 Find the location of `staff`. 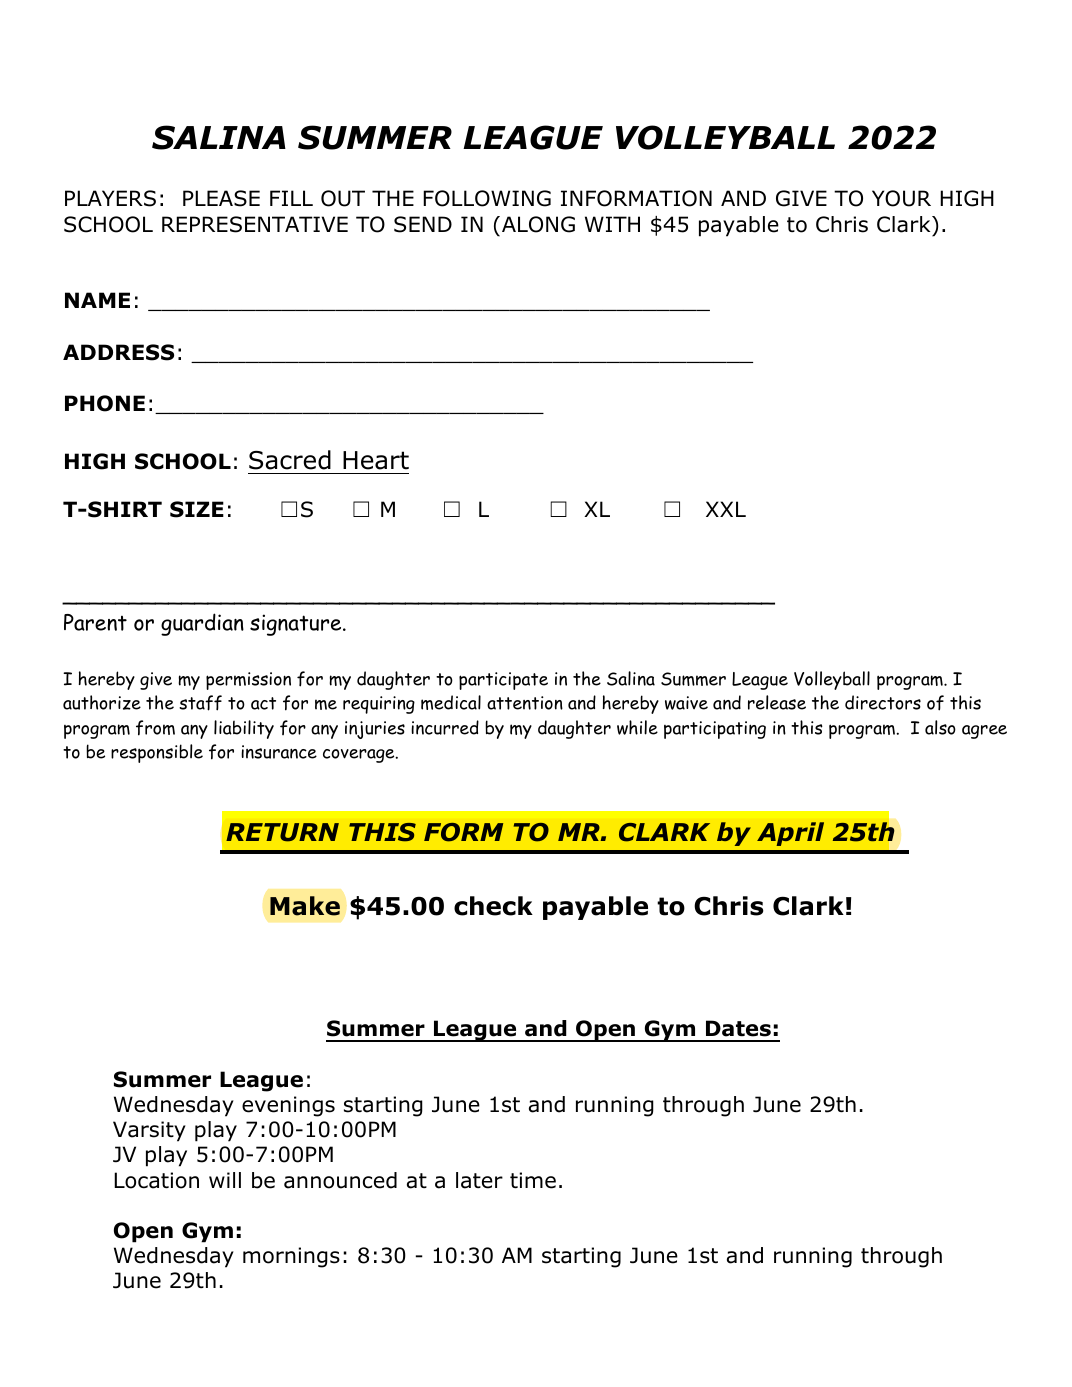

staff is located at coordinates (200, 703).
